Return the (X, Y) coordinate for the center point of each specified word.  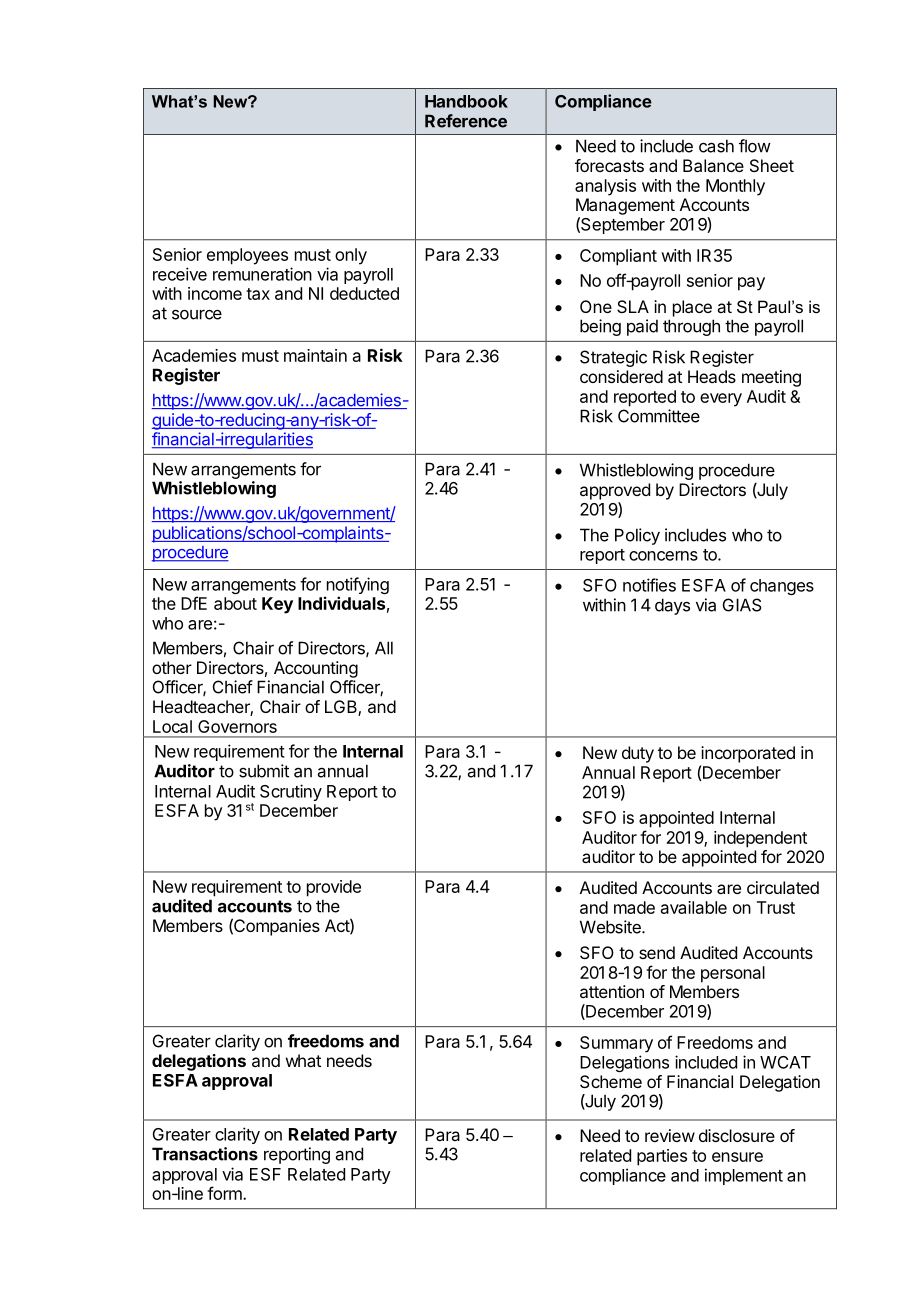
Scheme (611, 1081)
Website (611, 927)
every (721, 400)
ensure (737, 1157)
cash (716, 146)
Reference (466, 121)
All (384, 648)
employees (247, 256)
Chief (233, 687)
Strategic (613, 358)
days (672, 606)
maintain (315, 355)
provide (334, 888)
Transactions (205, 1154)
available (694, 907)
